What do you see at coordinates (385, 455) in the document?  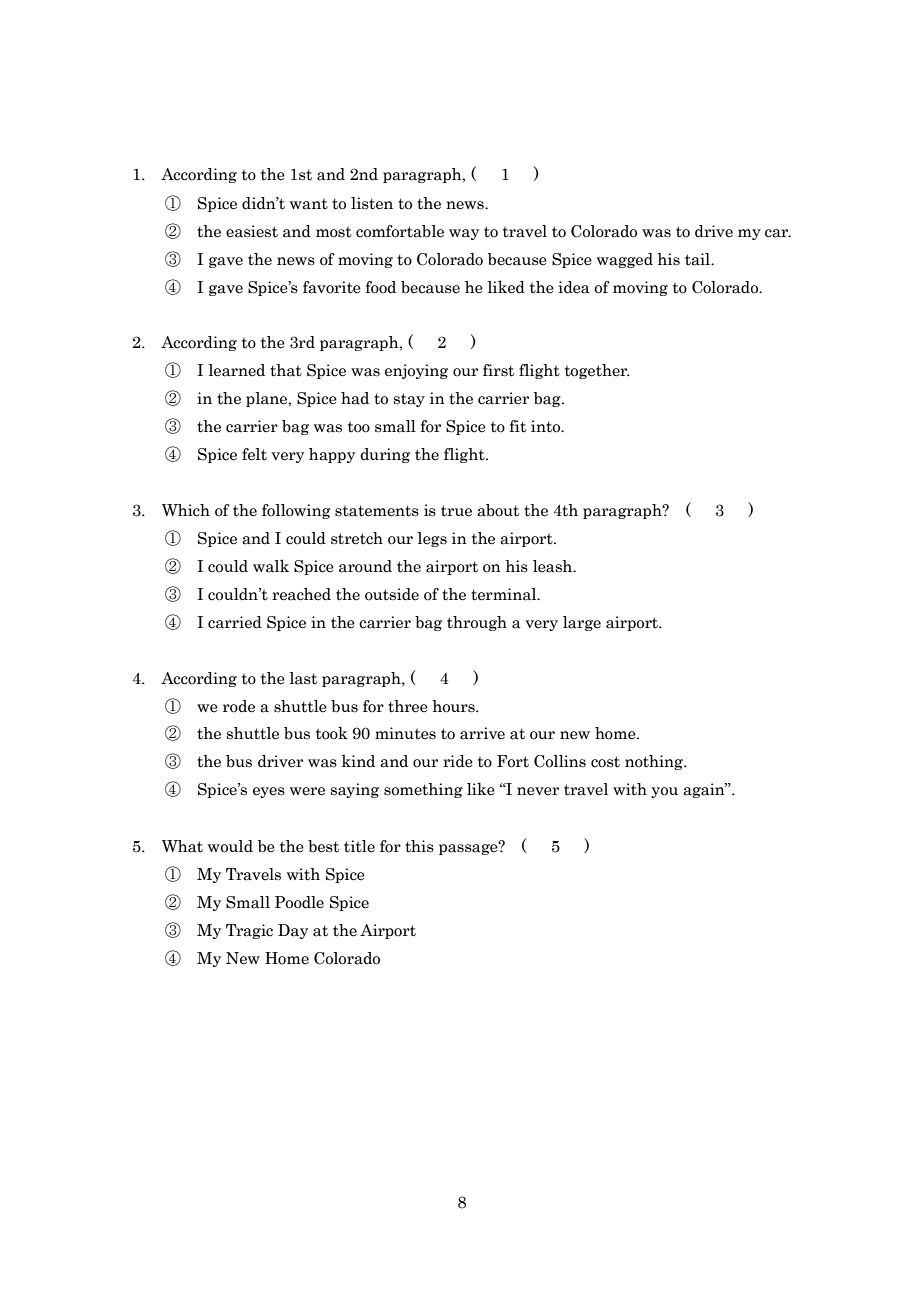 I see `during` at bounding box center [385, 455].
